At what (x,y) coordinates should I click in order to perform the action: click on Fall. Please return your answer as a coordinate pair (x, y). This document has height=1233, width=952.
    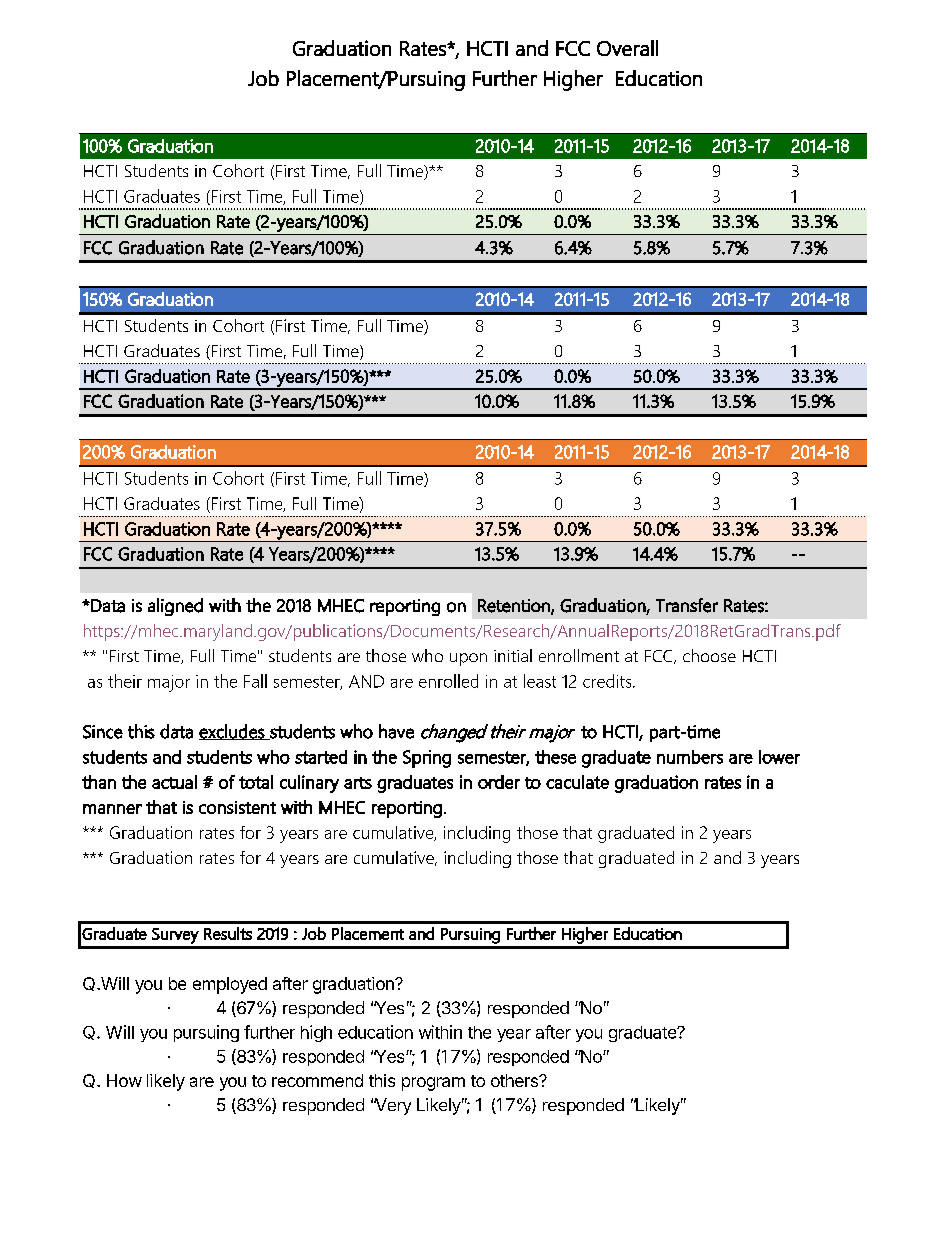
    Looking at the image, I should click on (255, 681).
